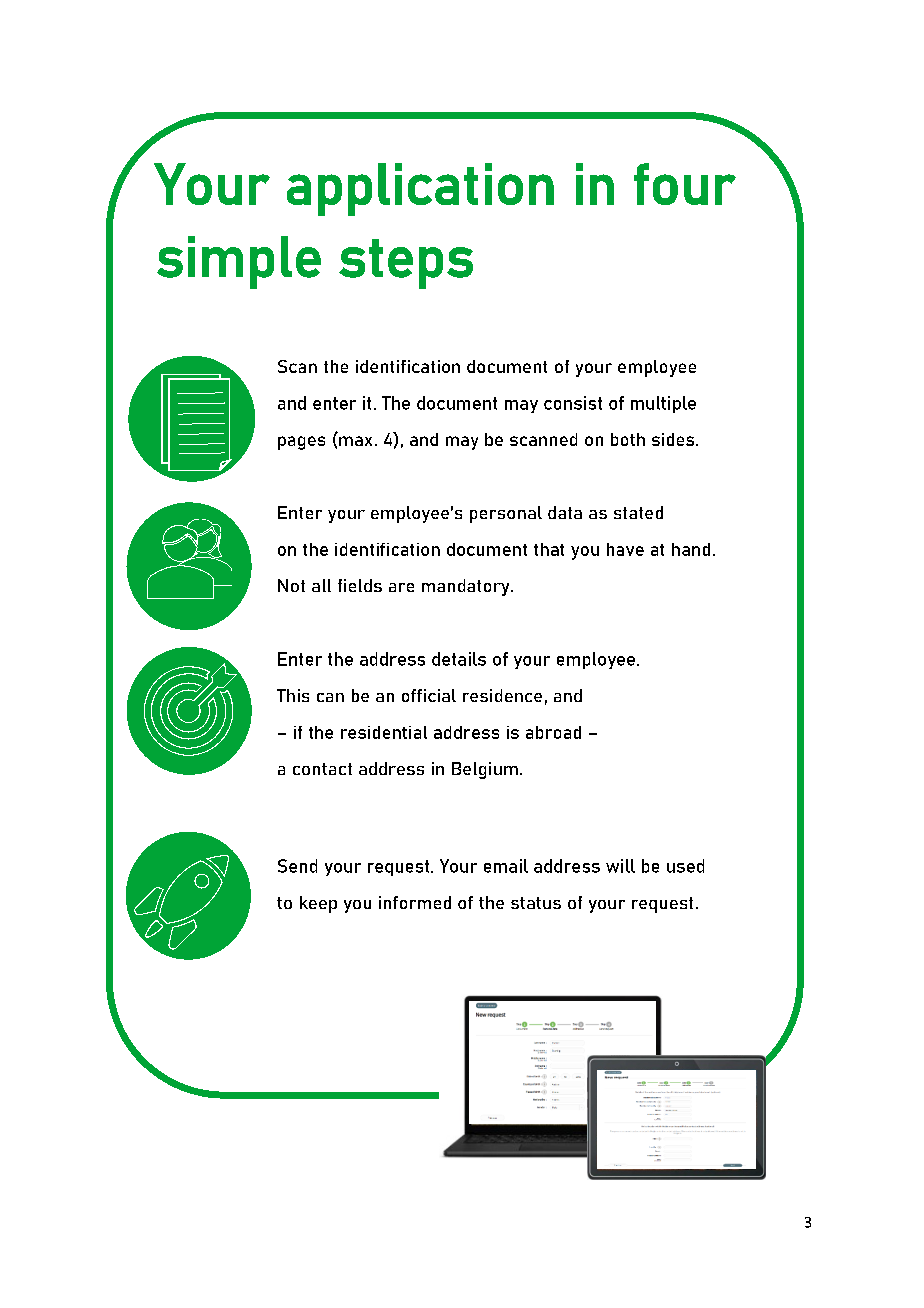 The width and height of the screenshot is (924, 1308). Describe the element at coordinates (293, 695) in the screenshot. I see `This` at that location.
